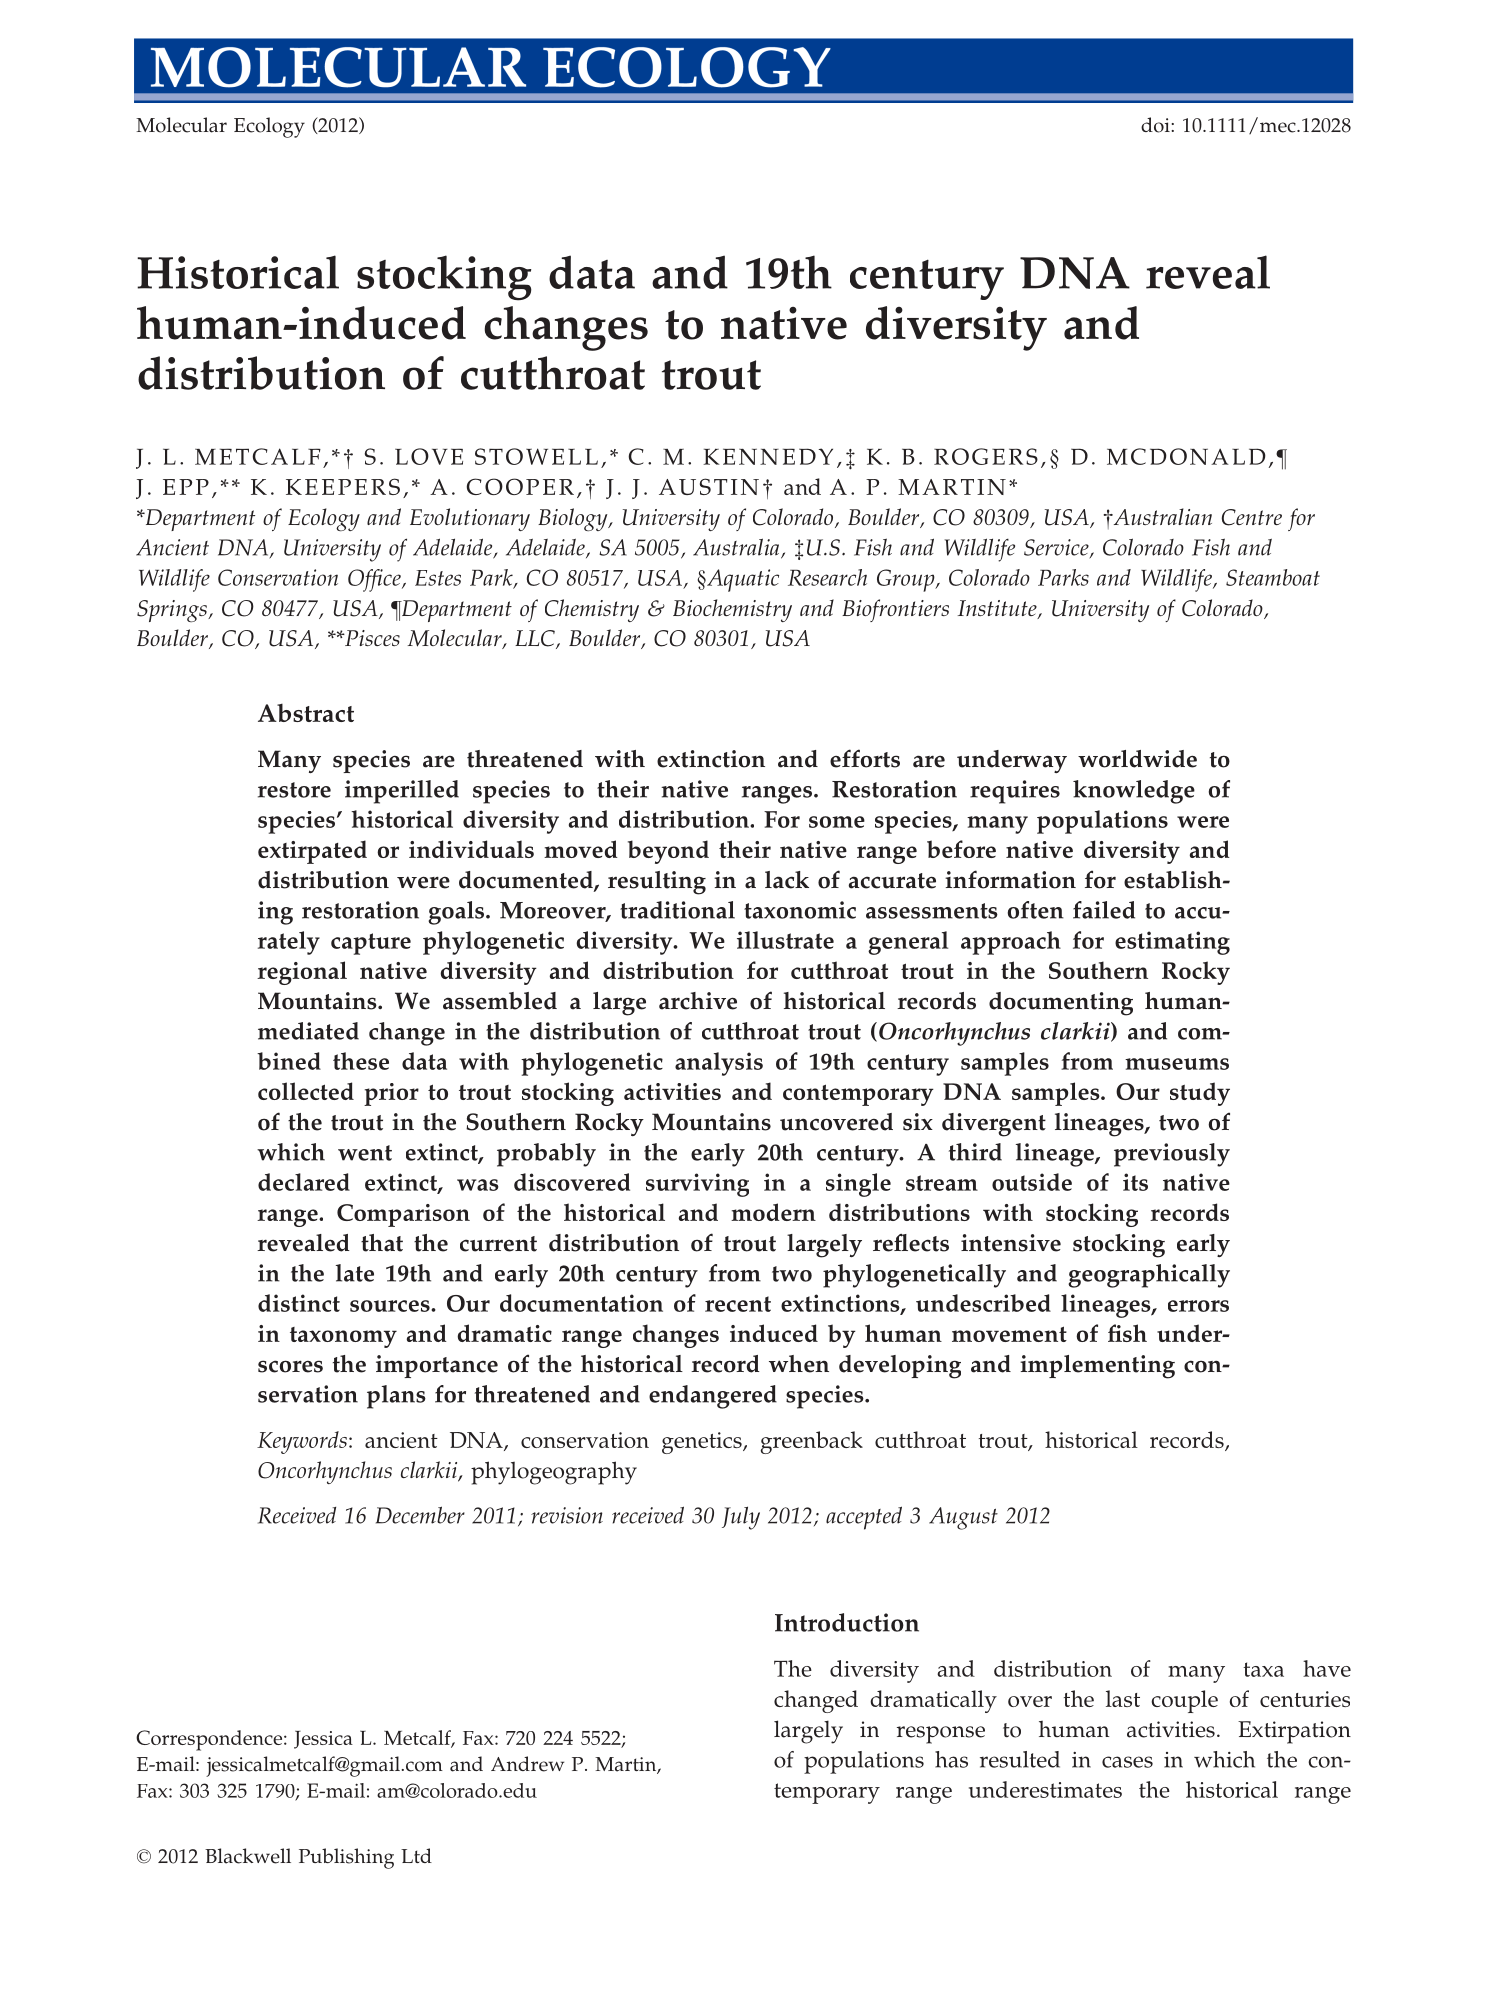  Describe the element at coordinates (1186, 456) in the page. I see `MCDONALD` at that location.
